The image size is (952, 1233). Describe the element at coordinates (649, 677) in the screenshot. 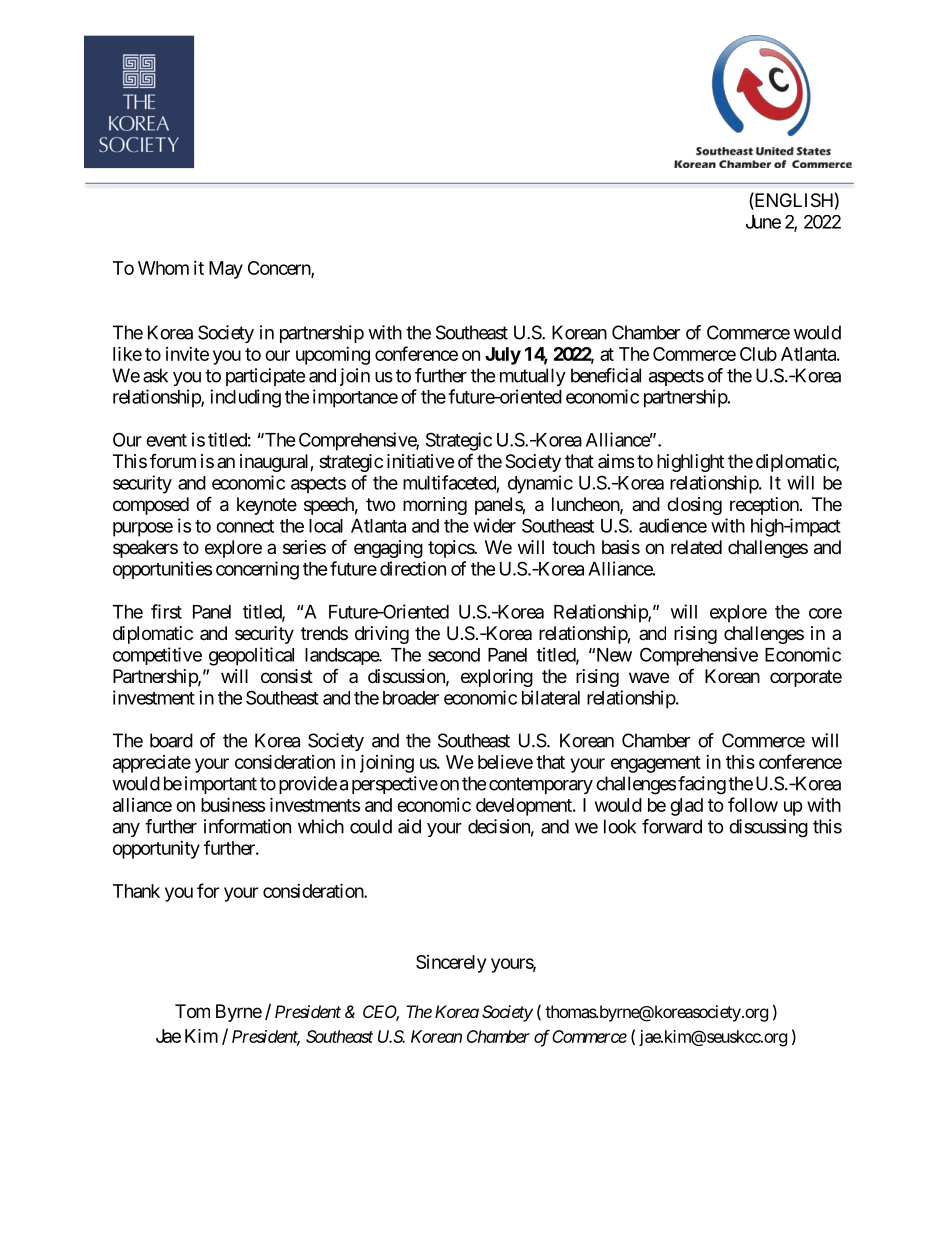

I see `wave` at that location.
